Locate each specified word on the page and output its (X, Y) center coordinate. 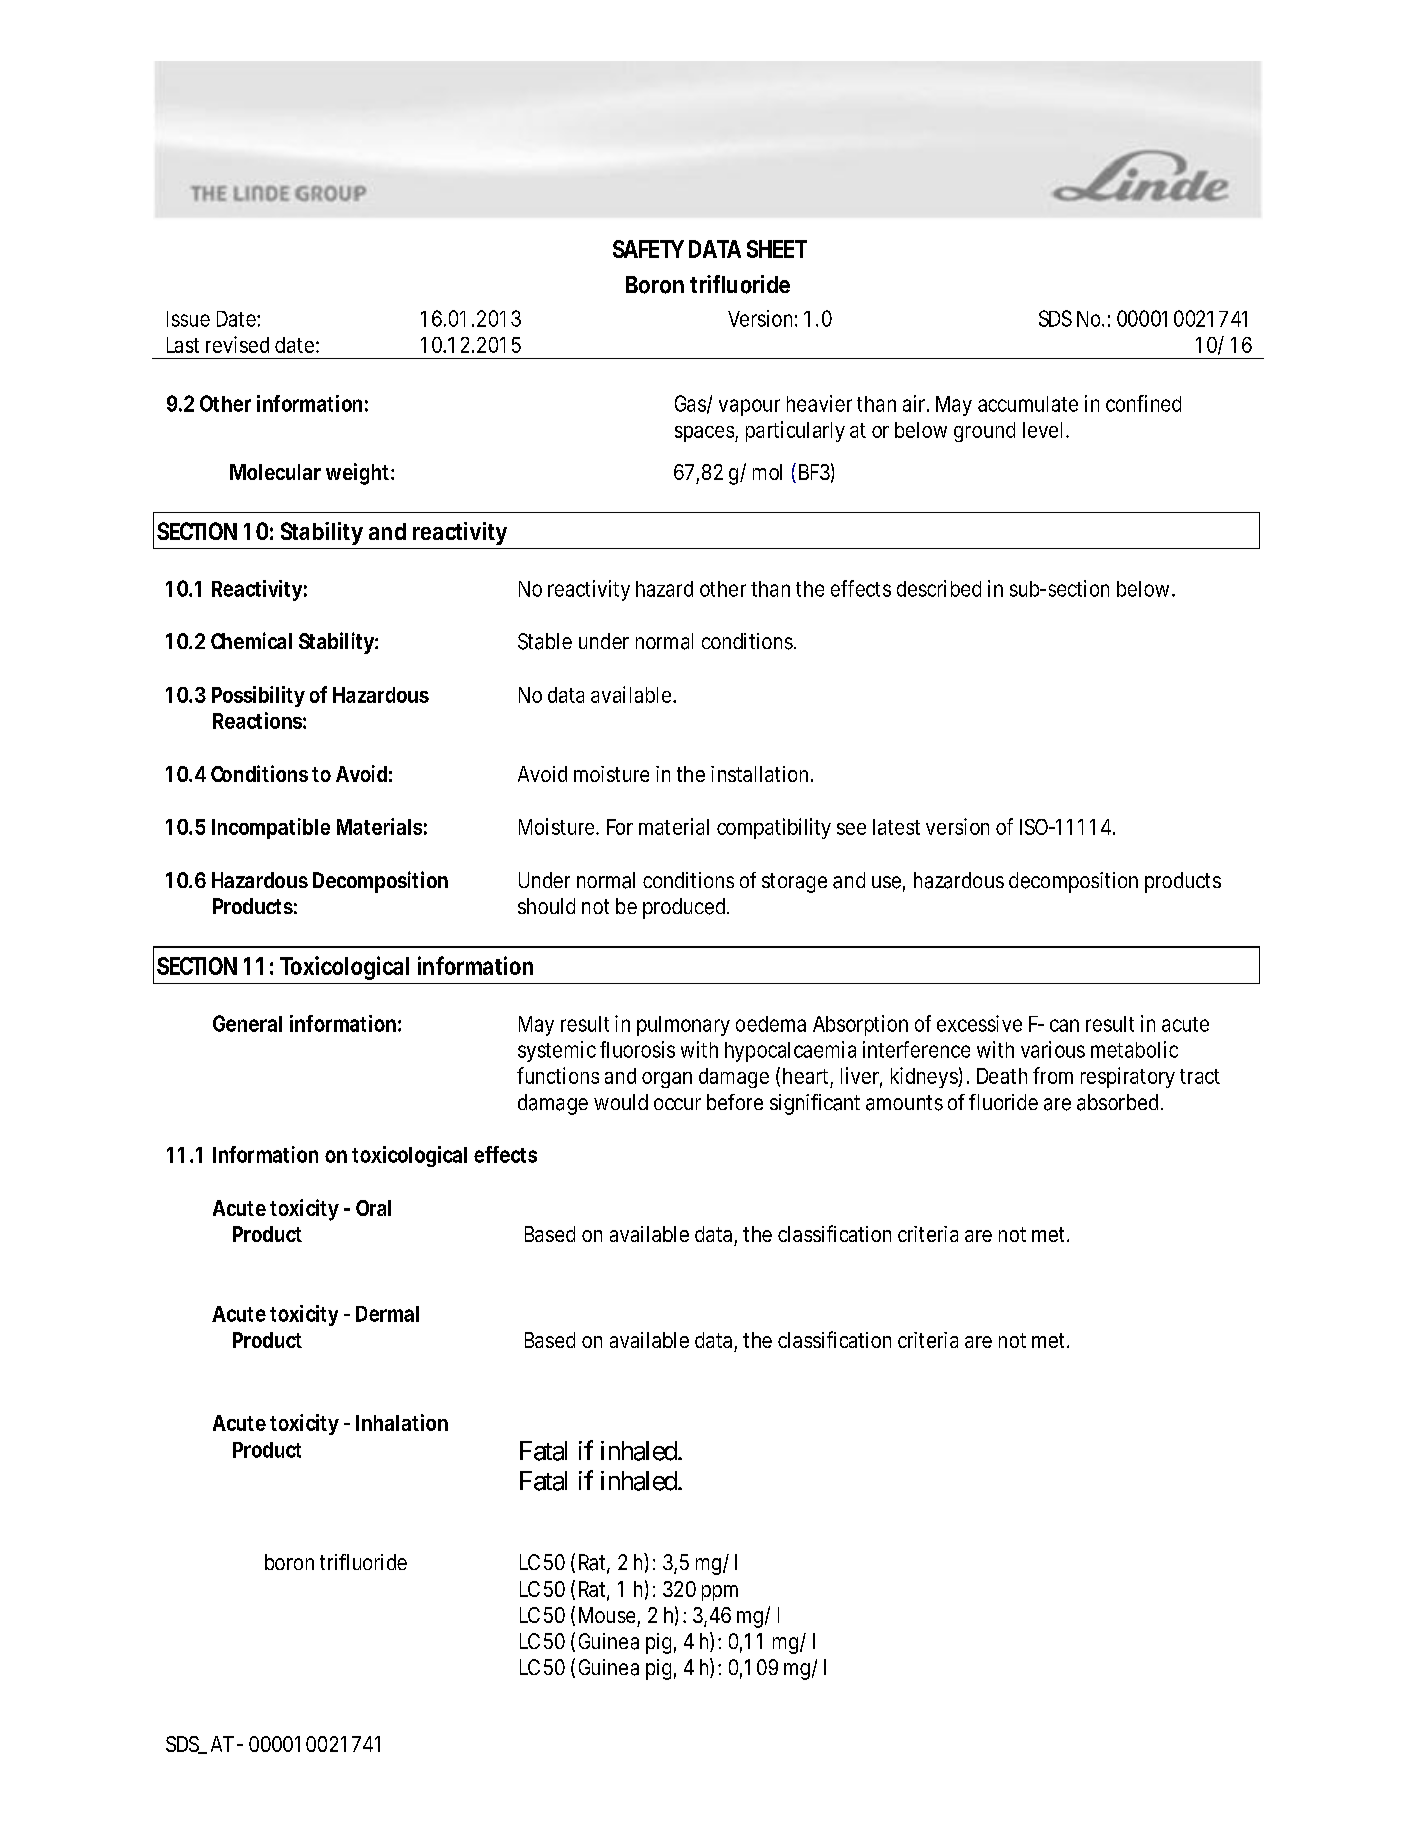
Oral (373, 1208)
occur (677, 1104)
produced (684, 908)
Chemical (251, 640)
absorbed (1117, 1102)
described (939, 588)
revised (237, 344)
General (247, 1023)
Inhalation (402, 1422)
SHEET (777, 249)
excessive (979, 1023)
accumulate (1028, 404)
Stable (545, 641)
